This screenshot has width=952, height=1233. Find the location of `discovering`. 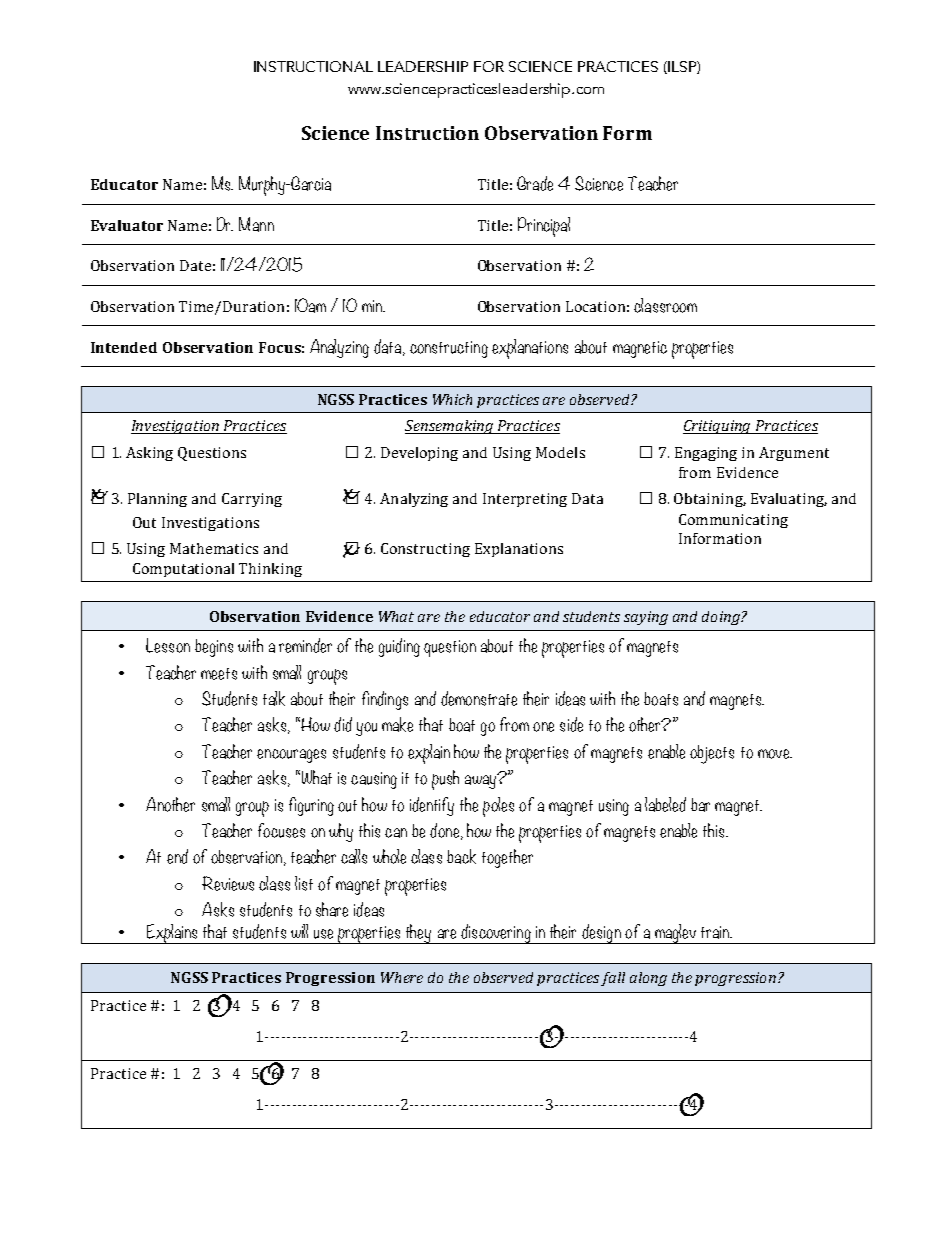

discovering is located at coordinates (496, 934).
